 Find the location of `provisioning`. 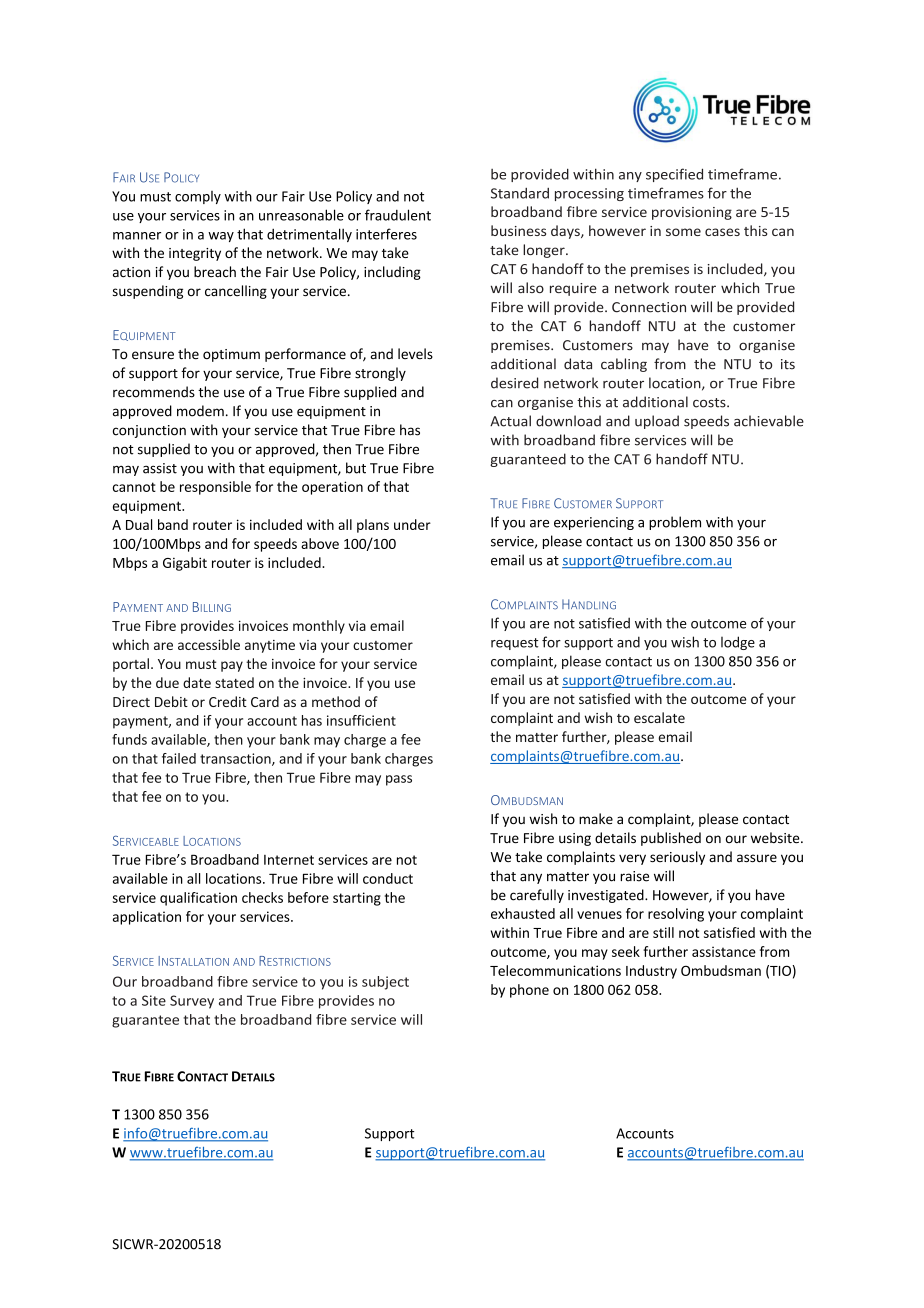

provisioning is located at coordinates (692, 213).
